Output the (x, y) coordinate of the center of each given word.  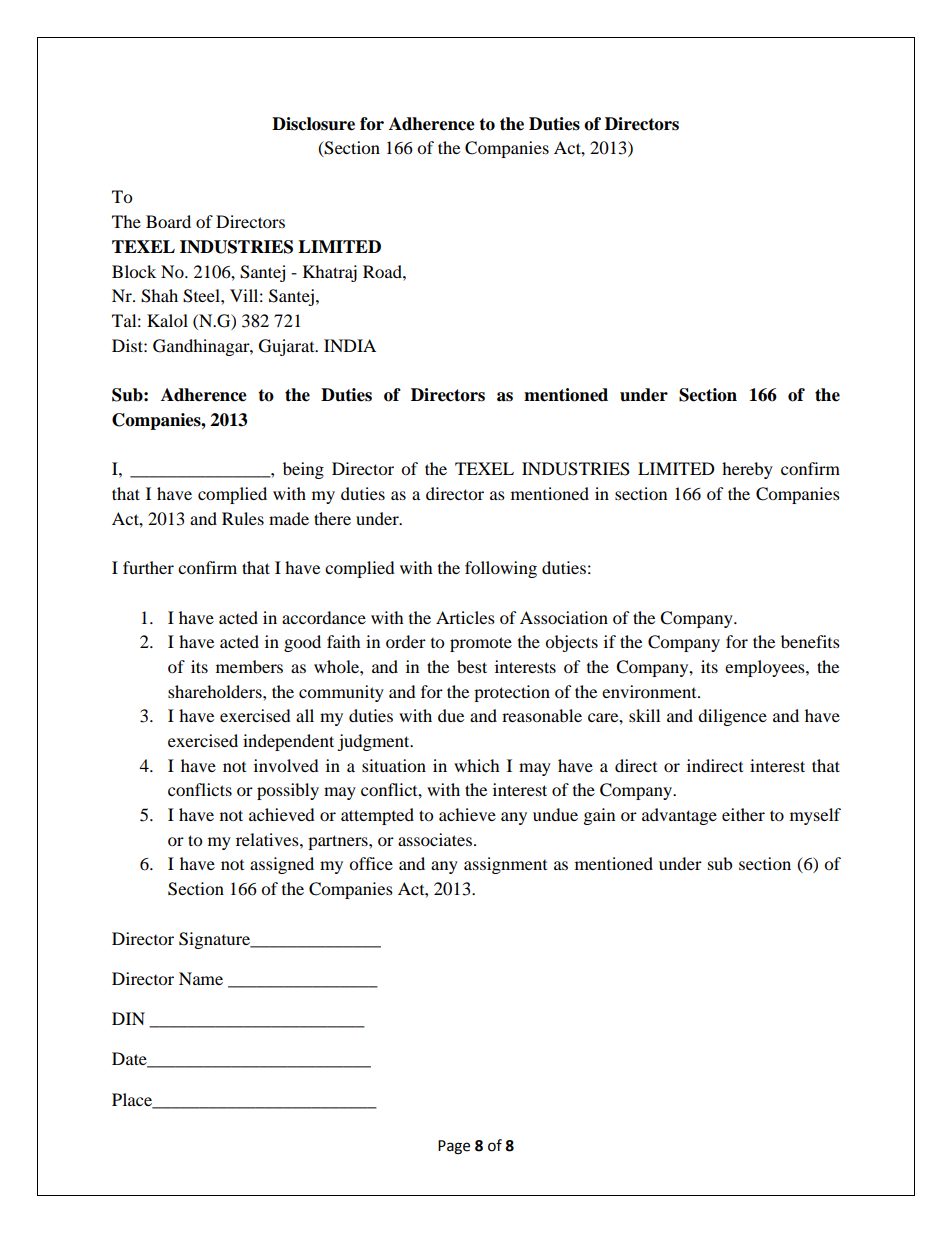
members (249, 666)
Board (168, 221)
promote (481, 644)
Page (454, 1147)
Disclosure (313, 124)
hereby (747, 470)
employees (766, 668)
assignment (505, 865)
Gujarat (288, 347)
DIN (128, 1018)
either (743, 814)
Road (383, 271)
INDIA (350, 345)
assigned (282, 865)
